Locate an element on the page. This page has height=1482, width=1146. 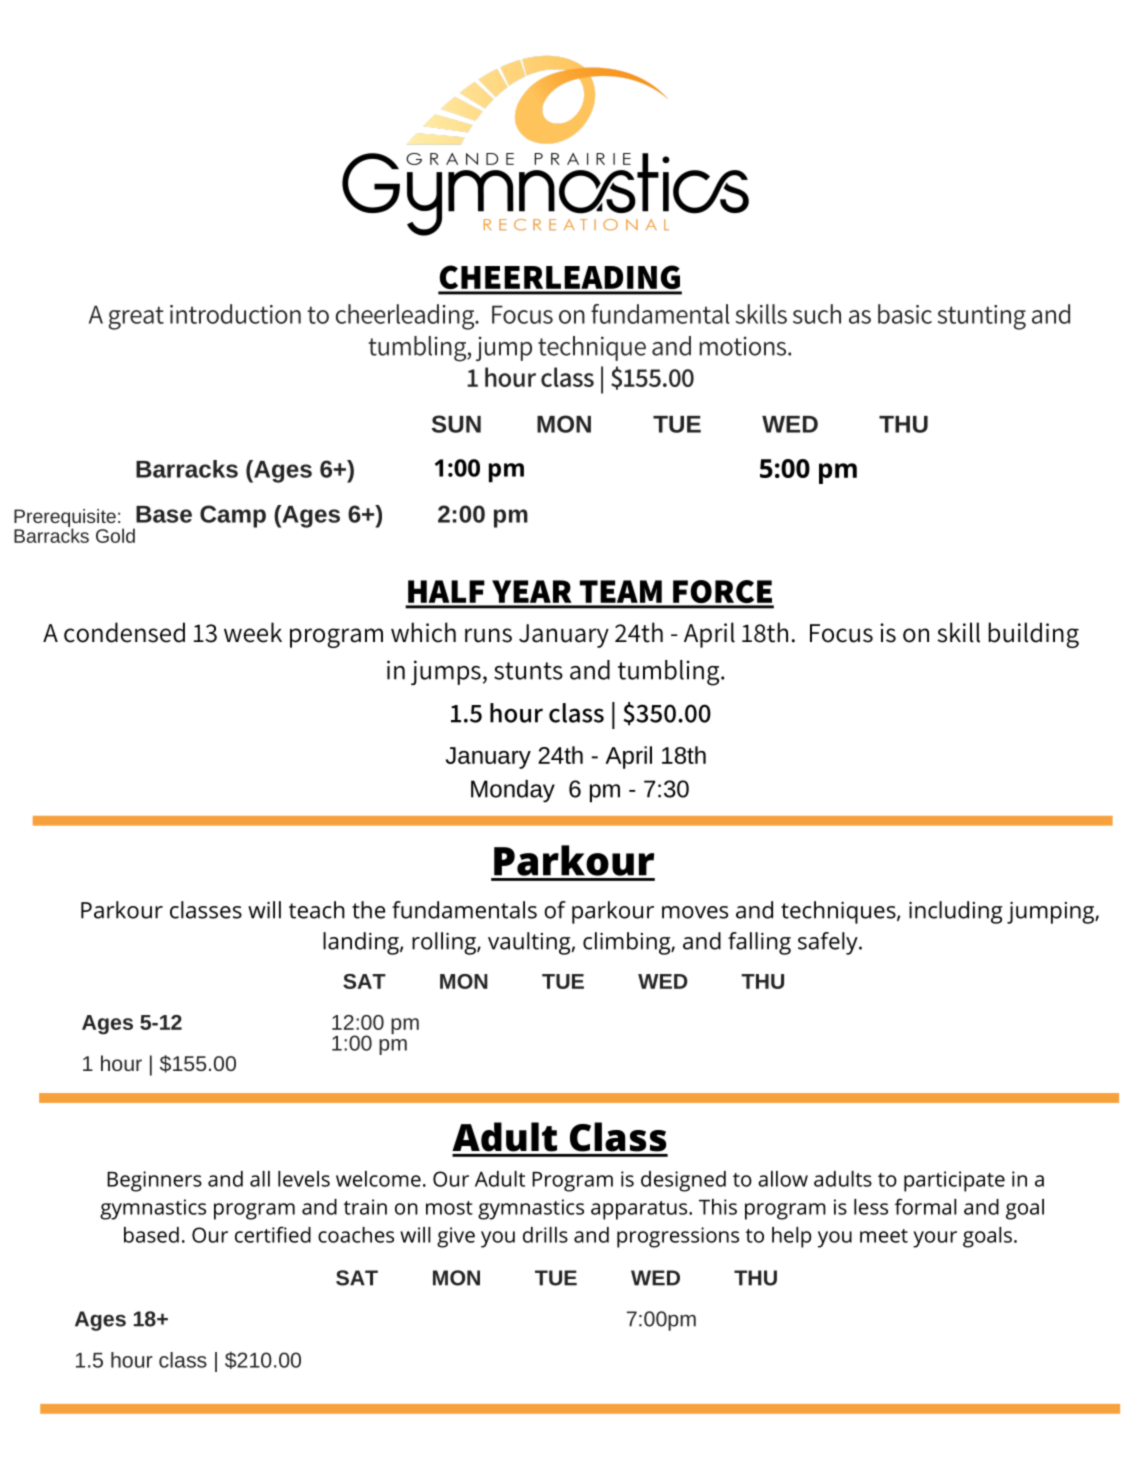
basic is located at coordinates (905, 314).
